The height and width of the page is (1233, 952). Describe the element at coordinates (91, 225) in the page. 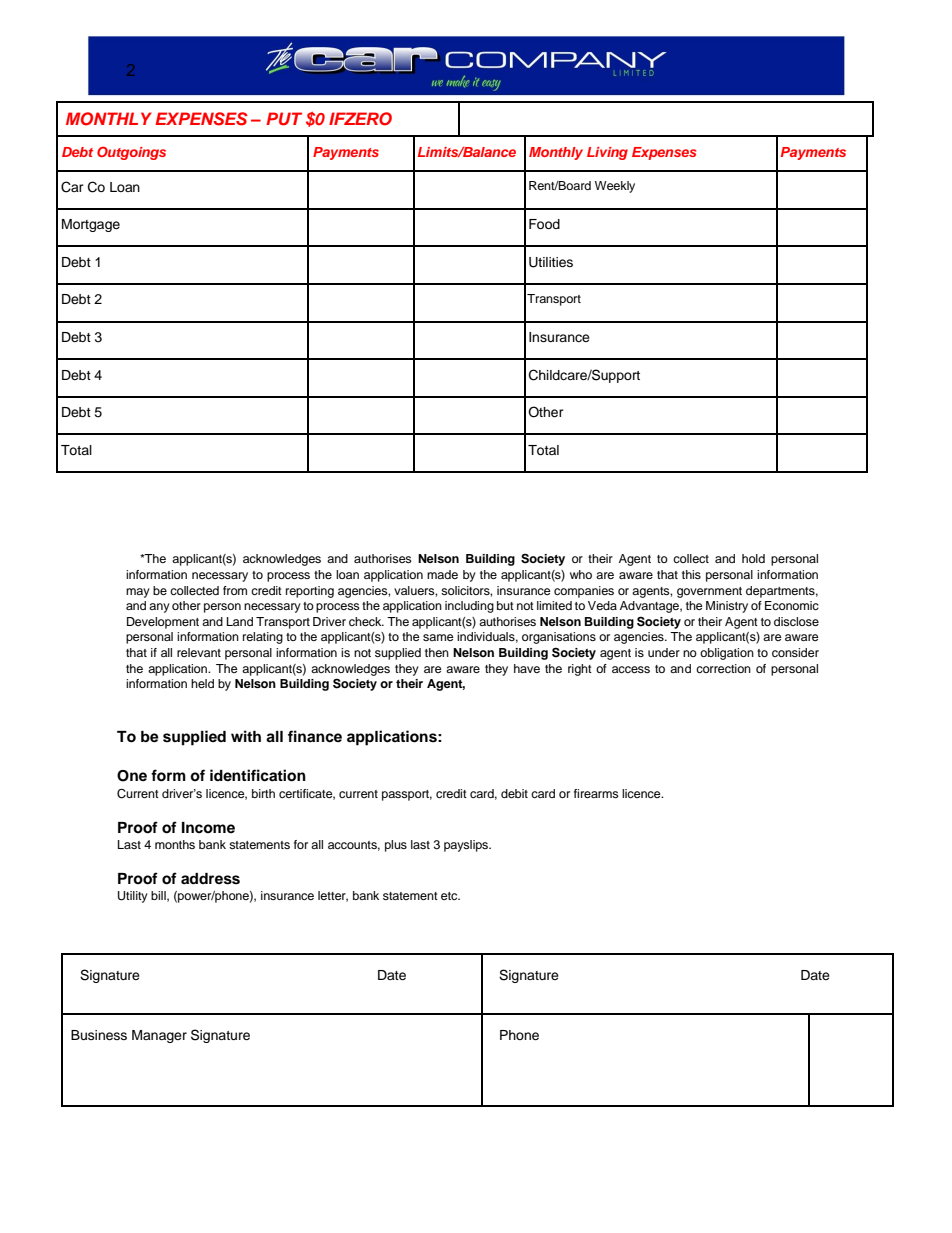

I see `Mortgage` at that location.
